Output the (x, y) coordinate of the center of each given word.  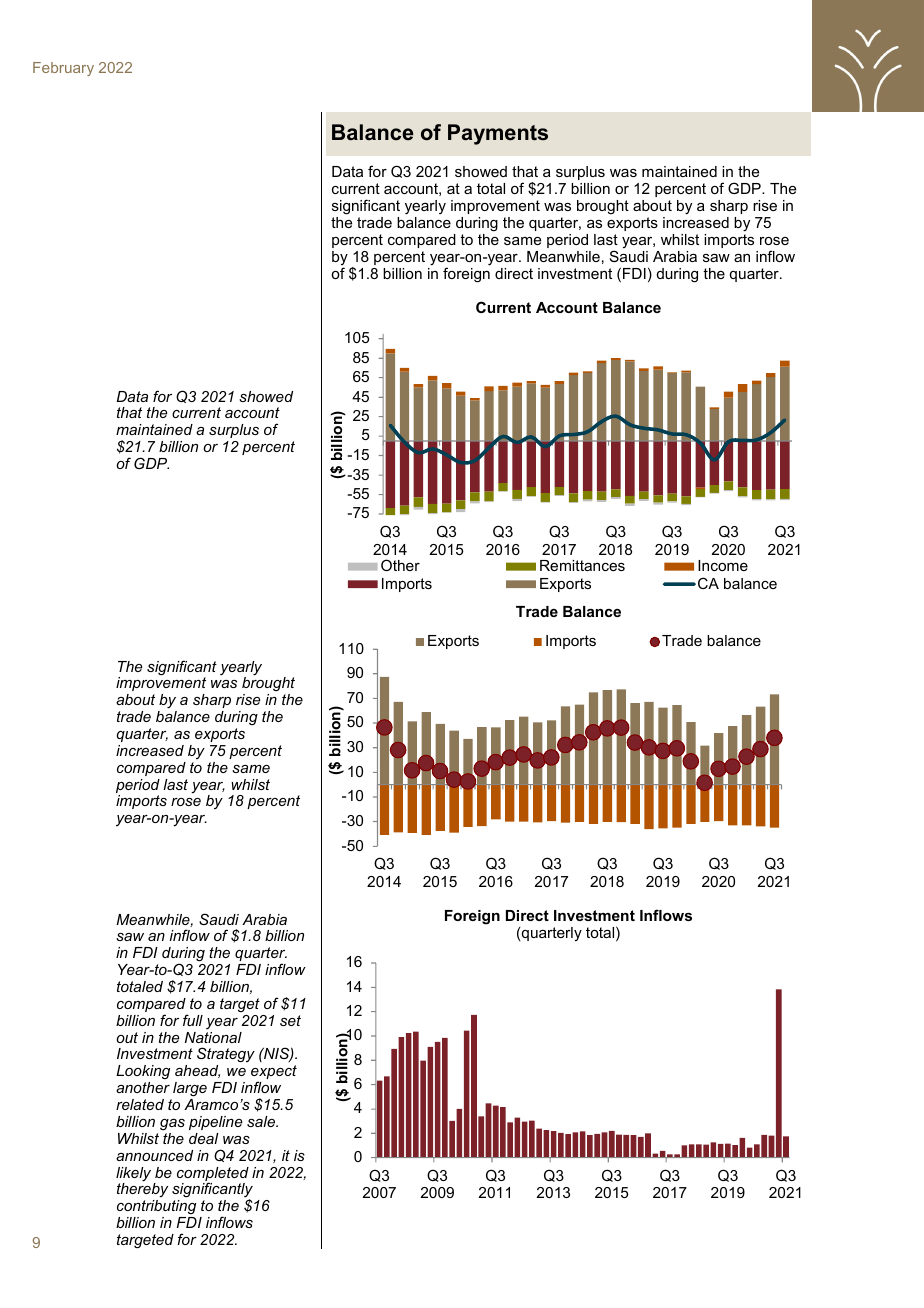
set (290, 1020)
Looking (143, 1072)
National (213, 1036)
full (193, 1020)
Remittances (582, 565)
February (63, 69)
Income (723, 565)
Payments (498, 134)
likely (133, 1175)
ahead (197, 1071)
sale (262, 1121)
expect (274, 1073)
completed (213, 1175)
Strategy (226, 1056)
